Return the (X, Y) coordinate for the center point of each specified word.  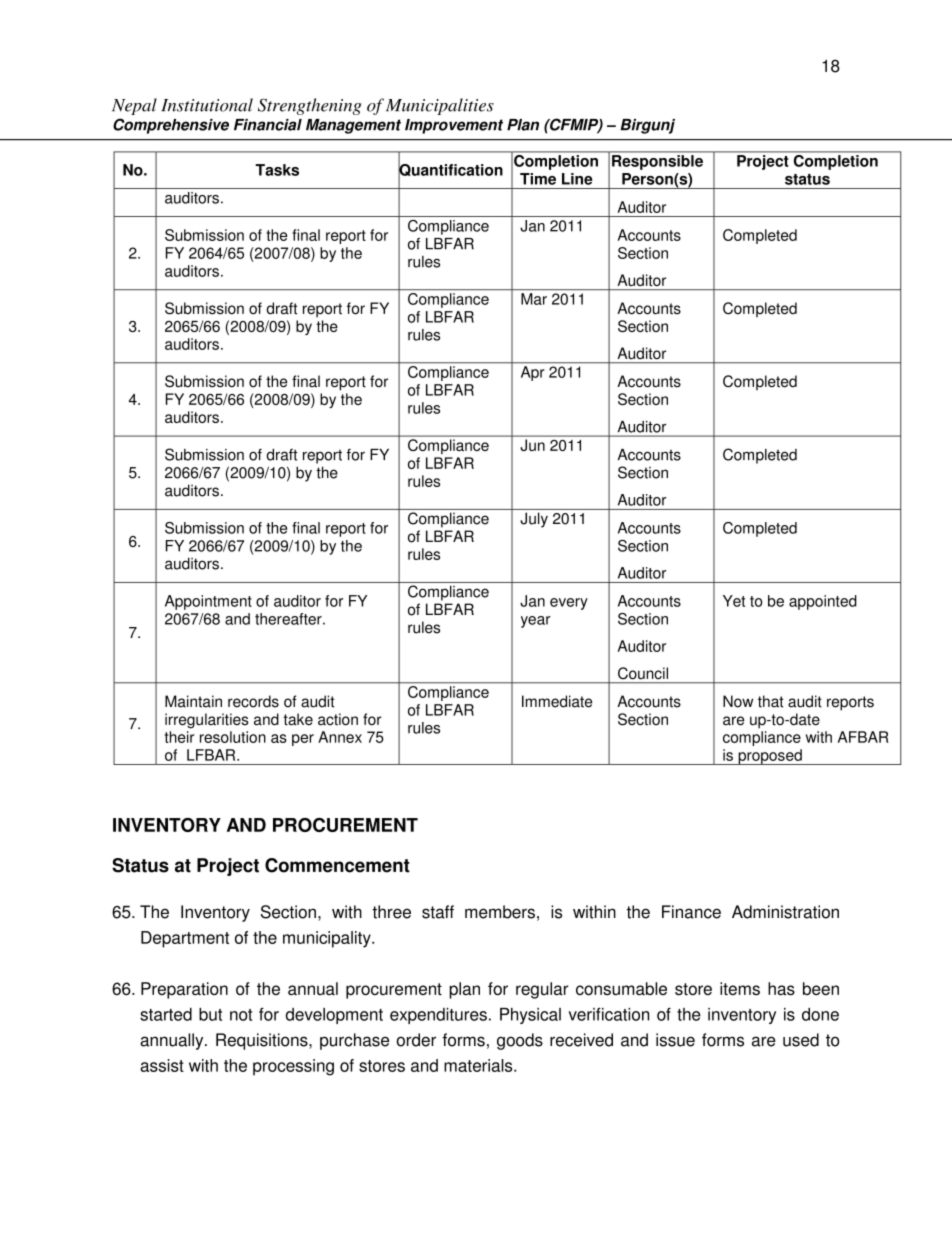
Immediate (557, 701)
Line (577, 179)
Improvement (454, 126)
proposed (770, 757)
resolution (233, 737)
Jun (533, 445)
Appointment (208, 602)
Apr (532, 373)
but (210, 1014)
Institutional (207, 105)
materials (479, 1065)
